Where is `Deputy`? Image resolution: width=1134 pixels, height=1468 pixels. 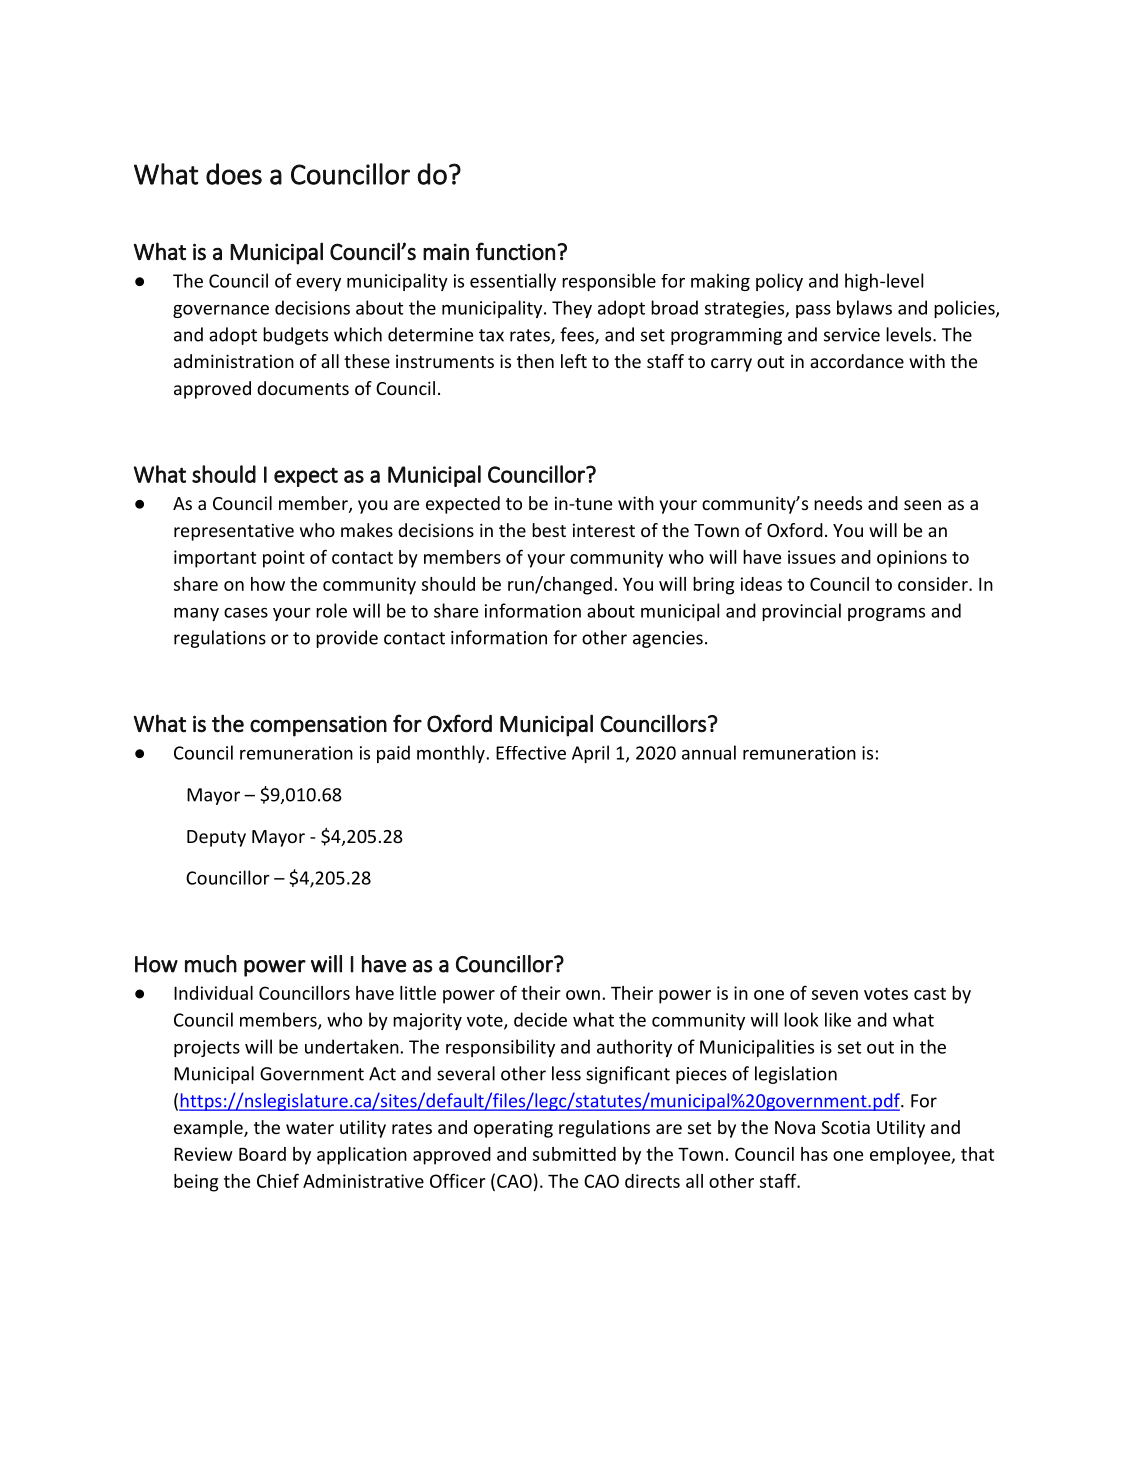 Deputy is located at coordinates (216, 838).
